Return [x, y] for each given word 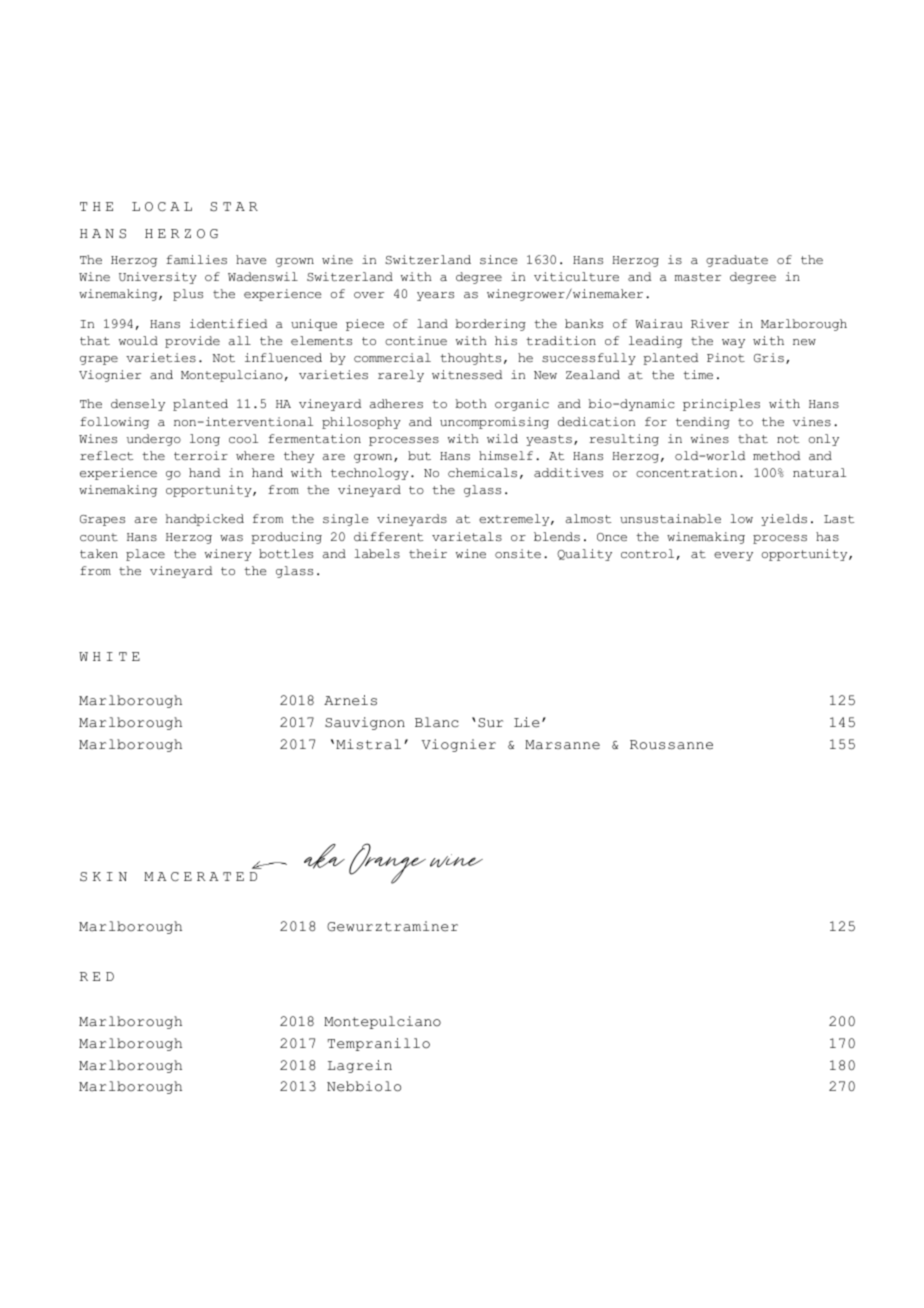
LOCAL [162, 207]
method [776, 455]
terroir [201, 455]
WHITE [109, 656]
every [733, 556]
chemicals [482, 472]
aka [324, 856]
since [498, 259]
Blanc [437, 722]
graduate [737, 261]
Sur [490, 723]
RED [97, 976]
